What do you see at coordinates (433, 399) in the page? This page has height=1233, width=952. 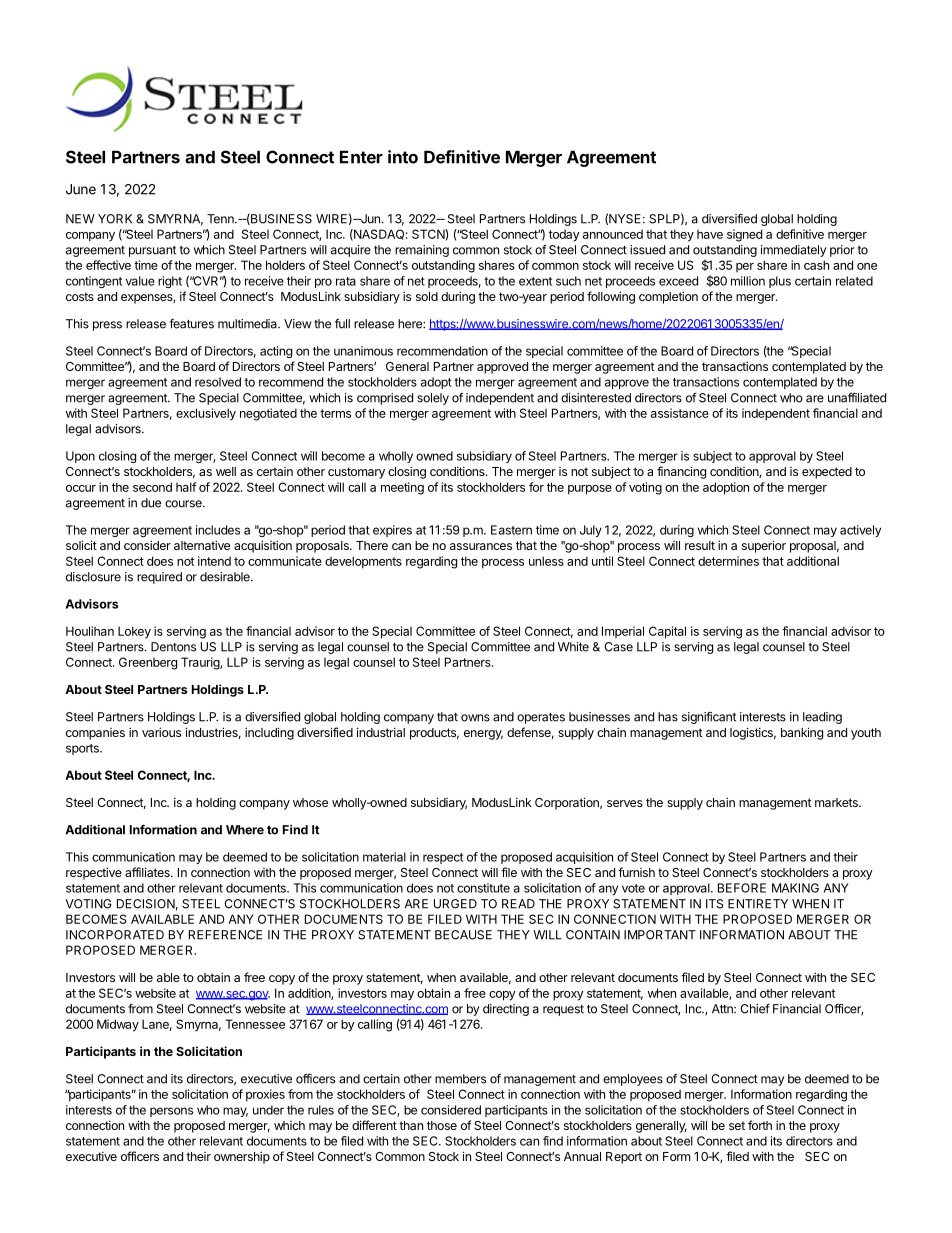 I see `solely` at bounding box center [433, 399].
